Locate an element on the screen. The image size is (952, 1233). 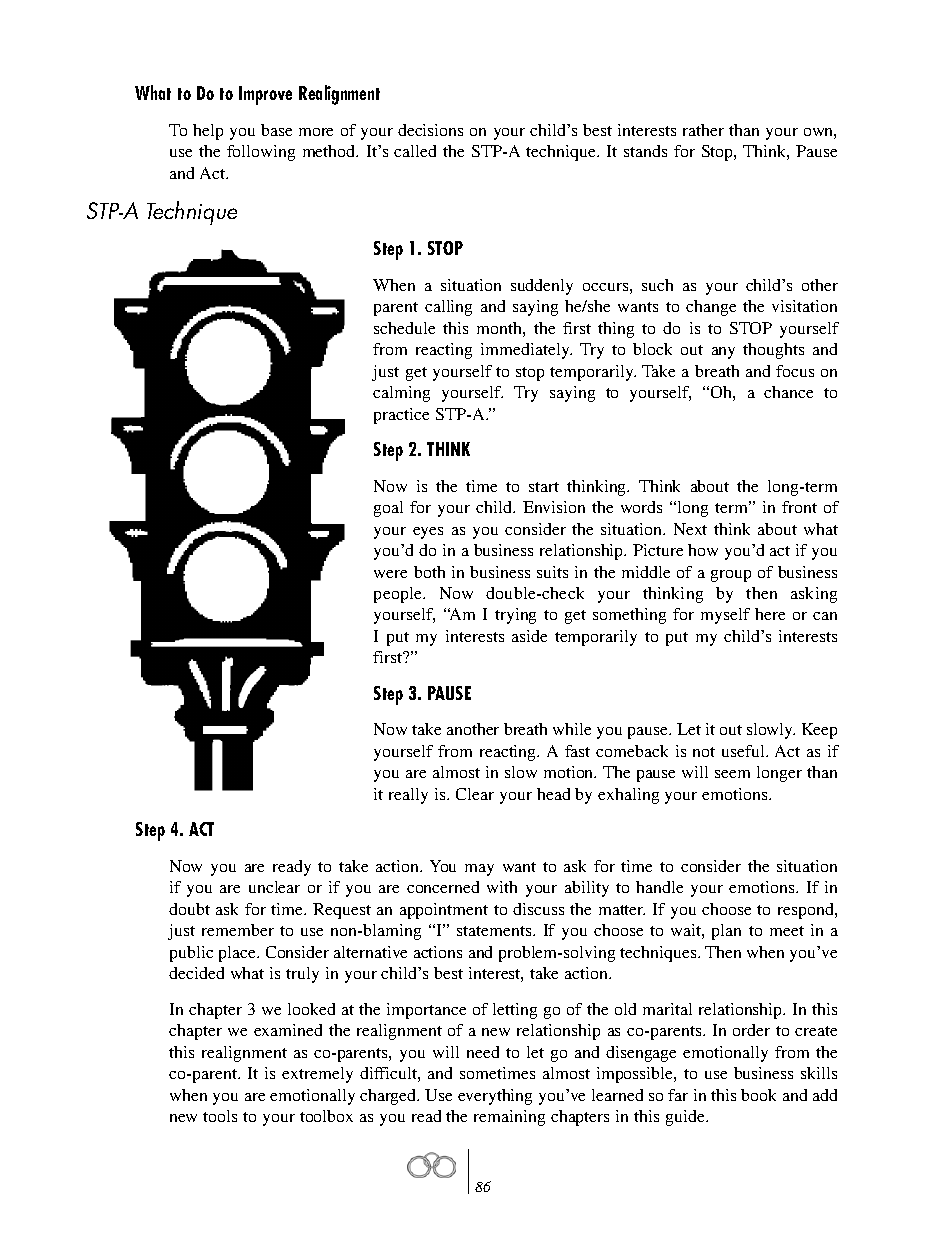
extremely is located at coordinates (317, 1075).
